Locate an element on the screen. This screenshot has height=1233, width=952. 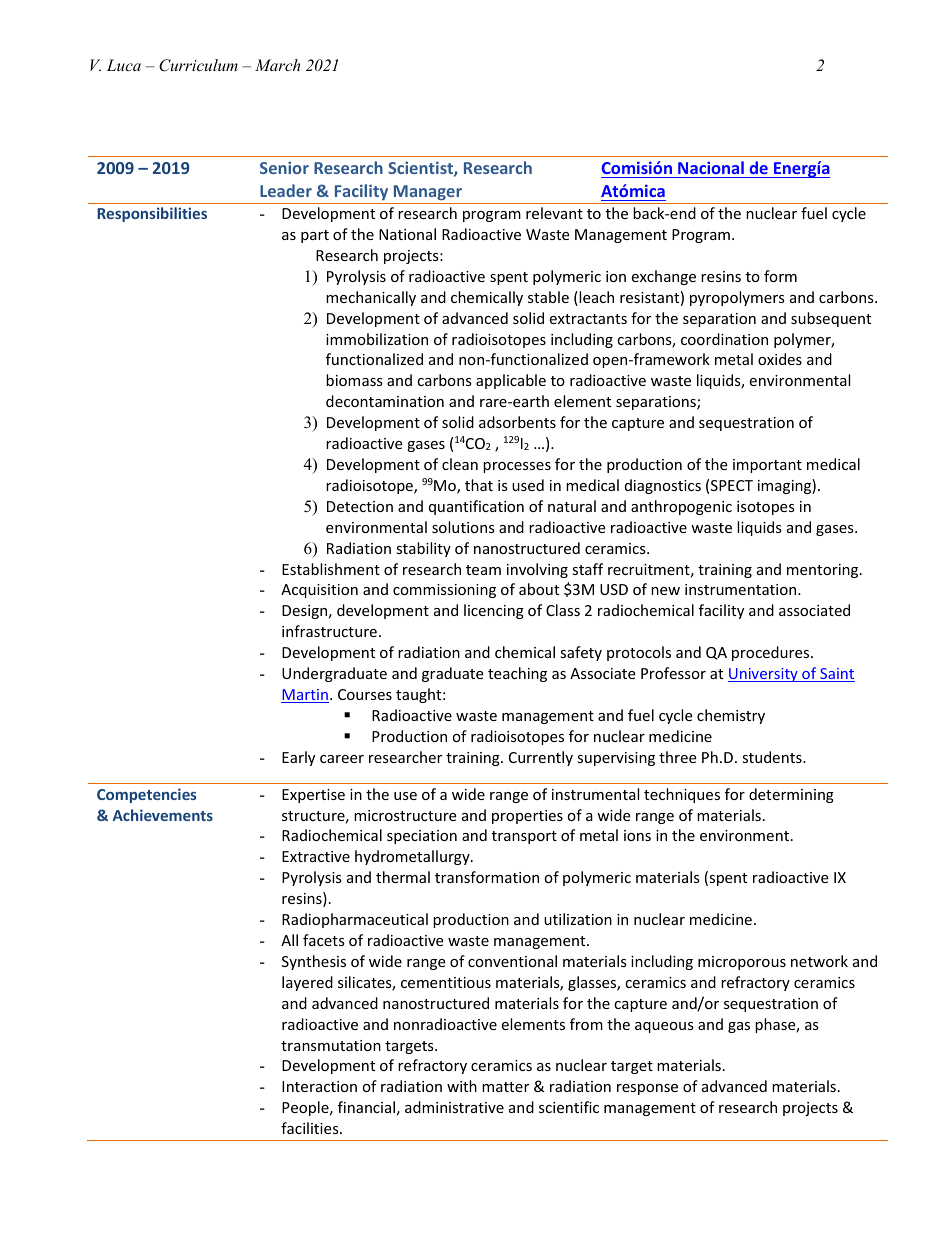
response is located at coordinates (647, 1089).
